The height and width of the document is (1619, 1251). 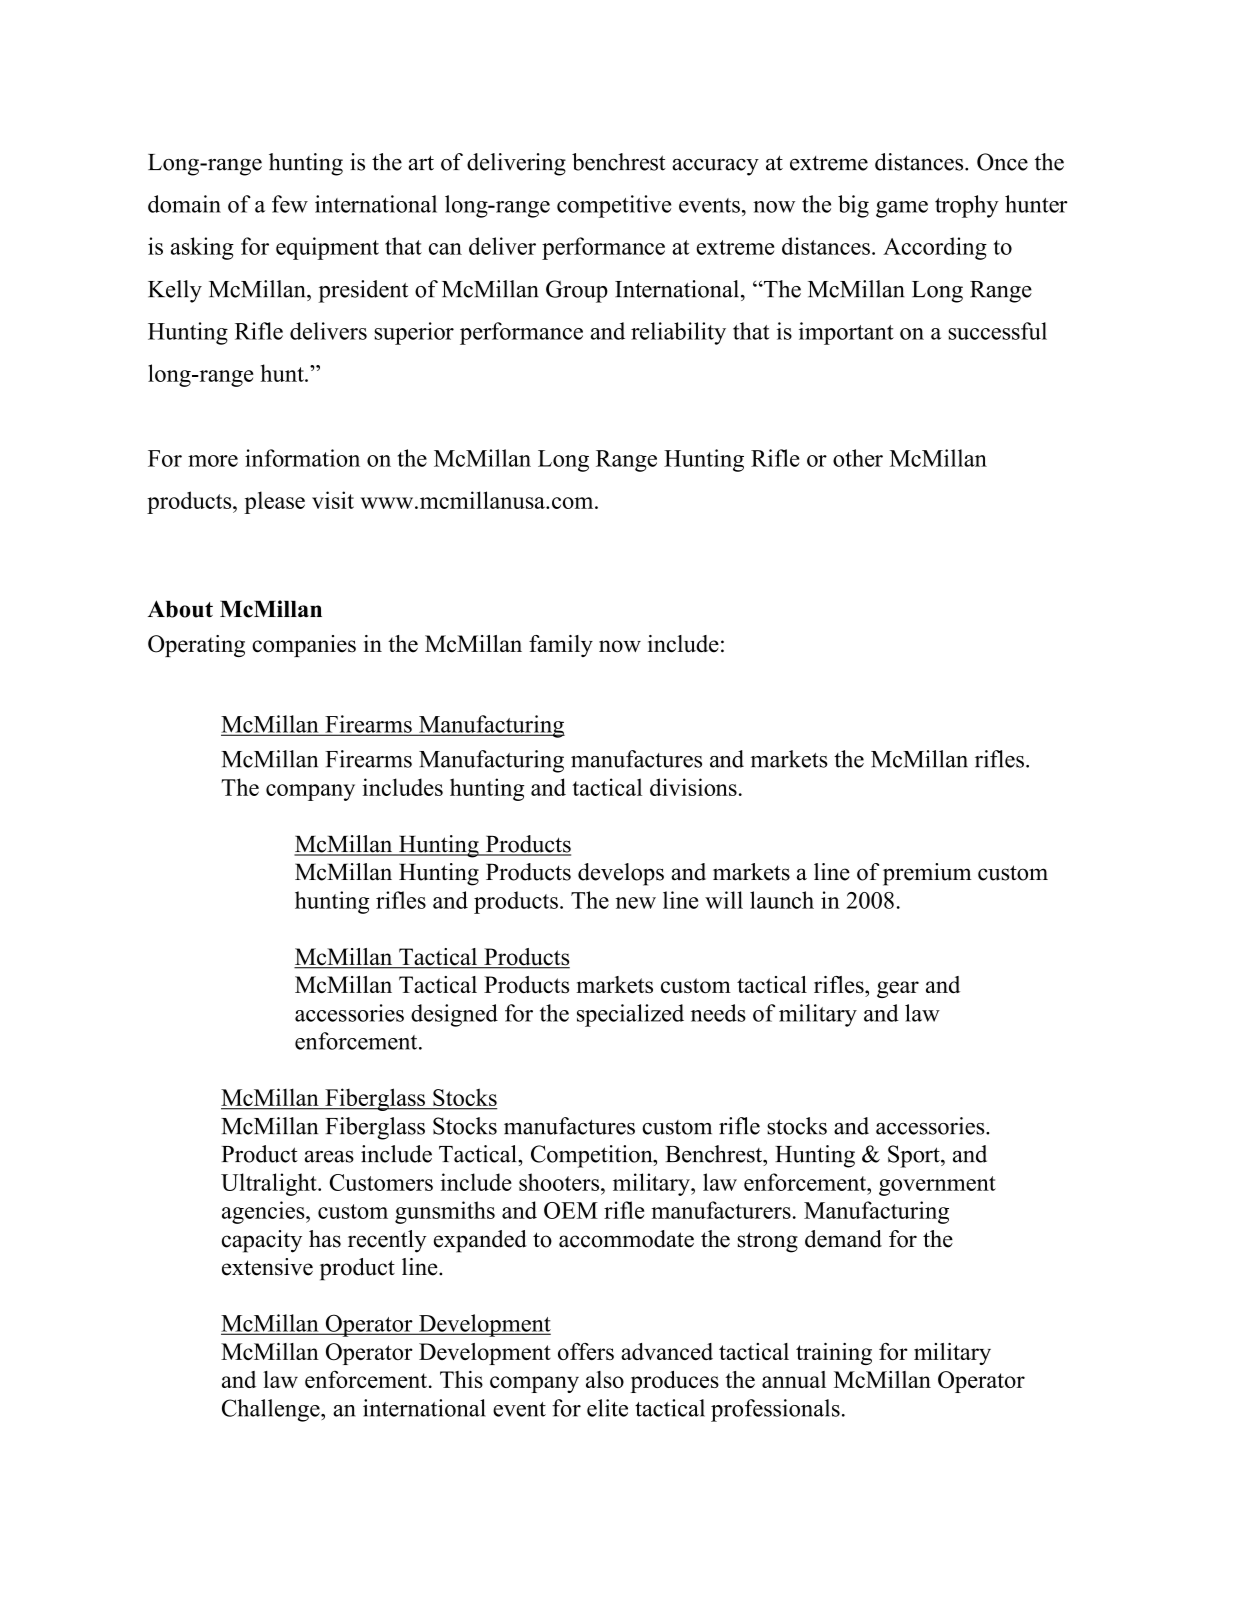 I want to click on areas, so click(x=329, y=1157).
